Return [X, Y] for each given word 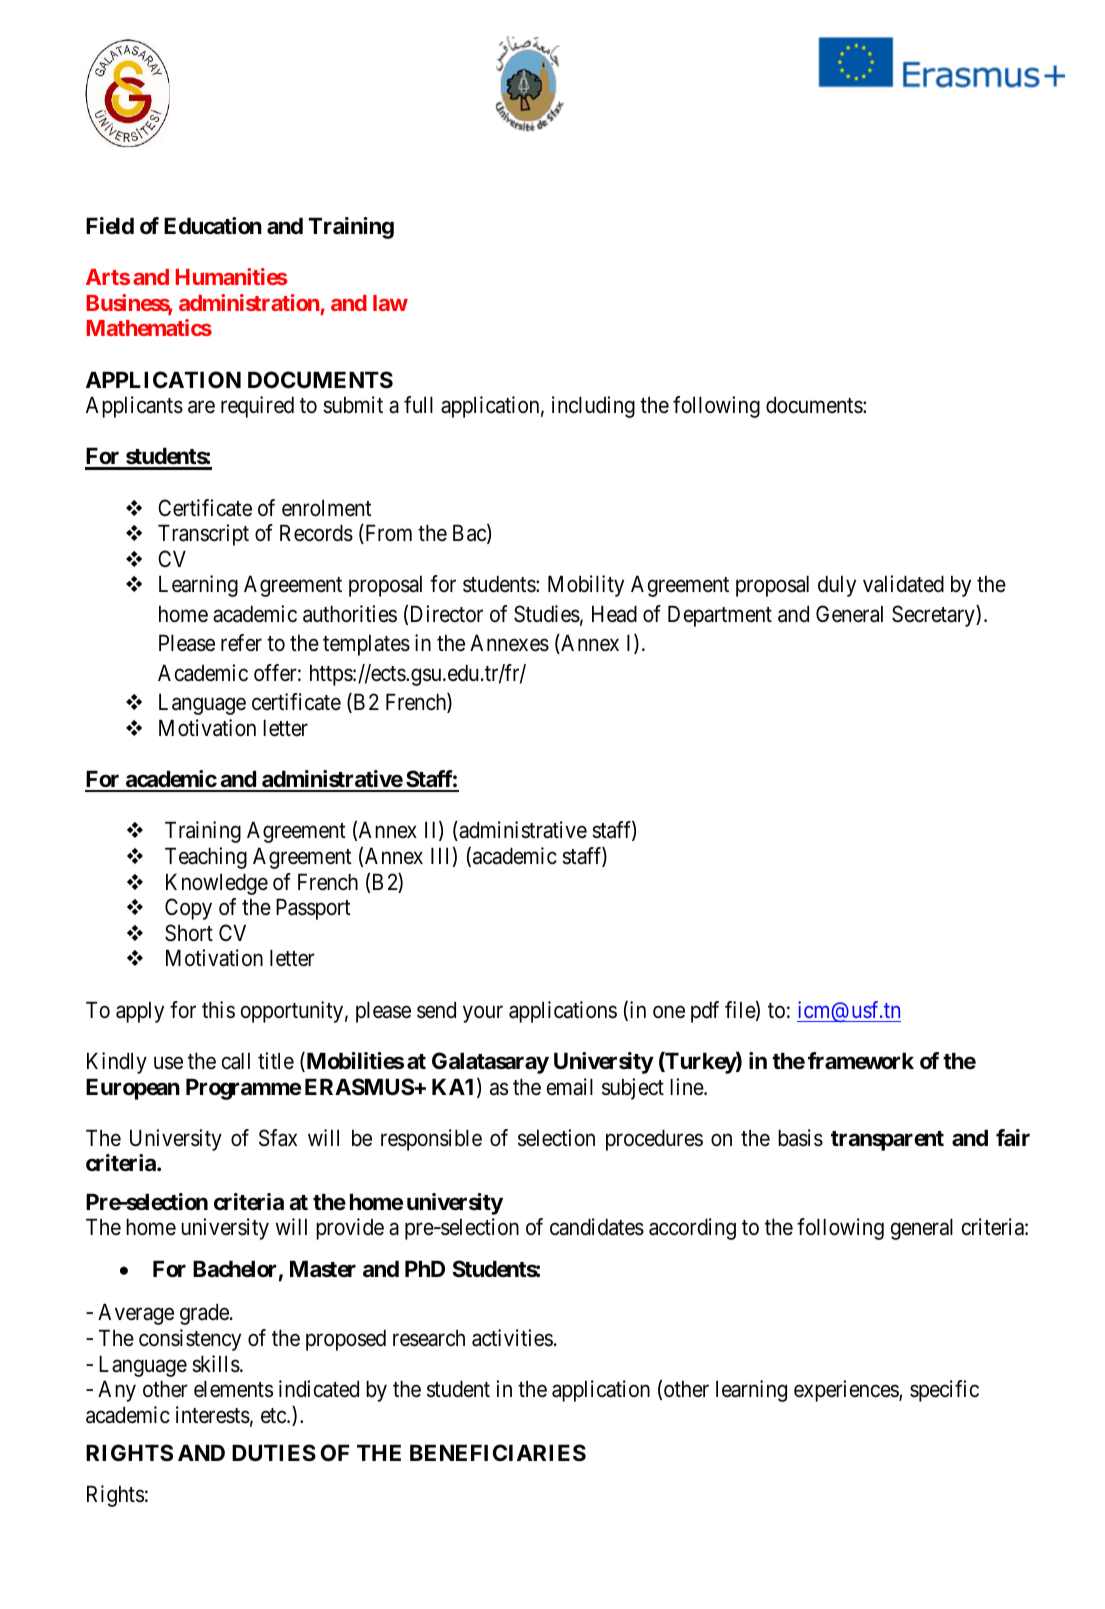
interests [213, 1415]
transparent [887, 1141]
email [570, 1087]
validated [903, 584]
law [390, 303]
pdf [705, 1012]
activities [512, 1338]
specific [944, 1391]
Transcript [203, 535]
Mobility [586, 586]
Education [213, 226]
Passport [313, 909]
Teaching [206, 858]
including [593, 407]
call [236, 1061]
